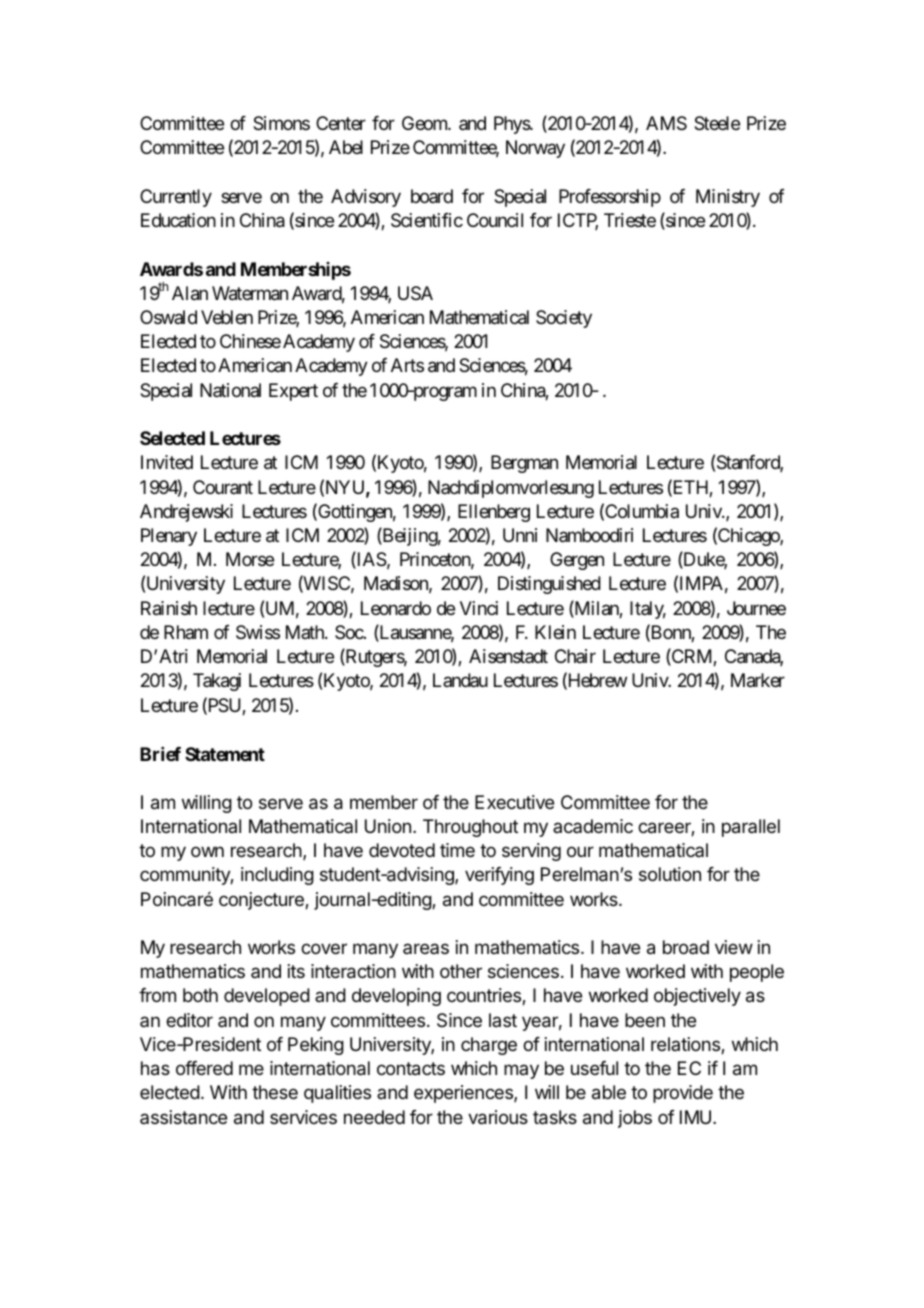 This screenshot has width=924, height=1308. What do you see at coordinates (464, 1094) in the screenshot?
I see `experiences` at bounding box center [464, 1094].
